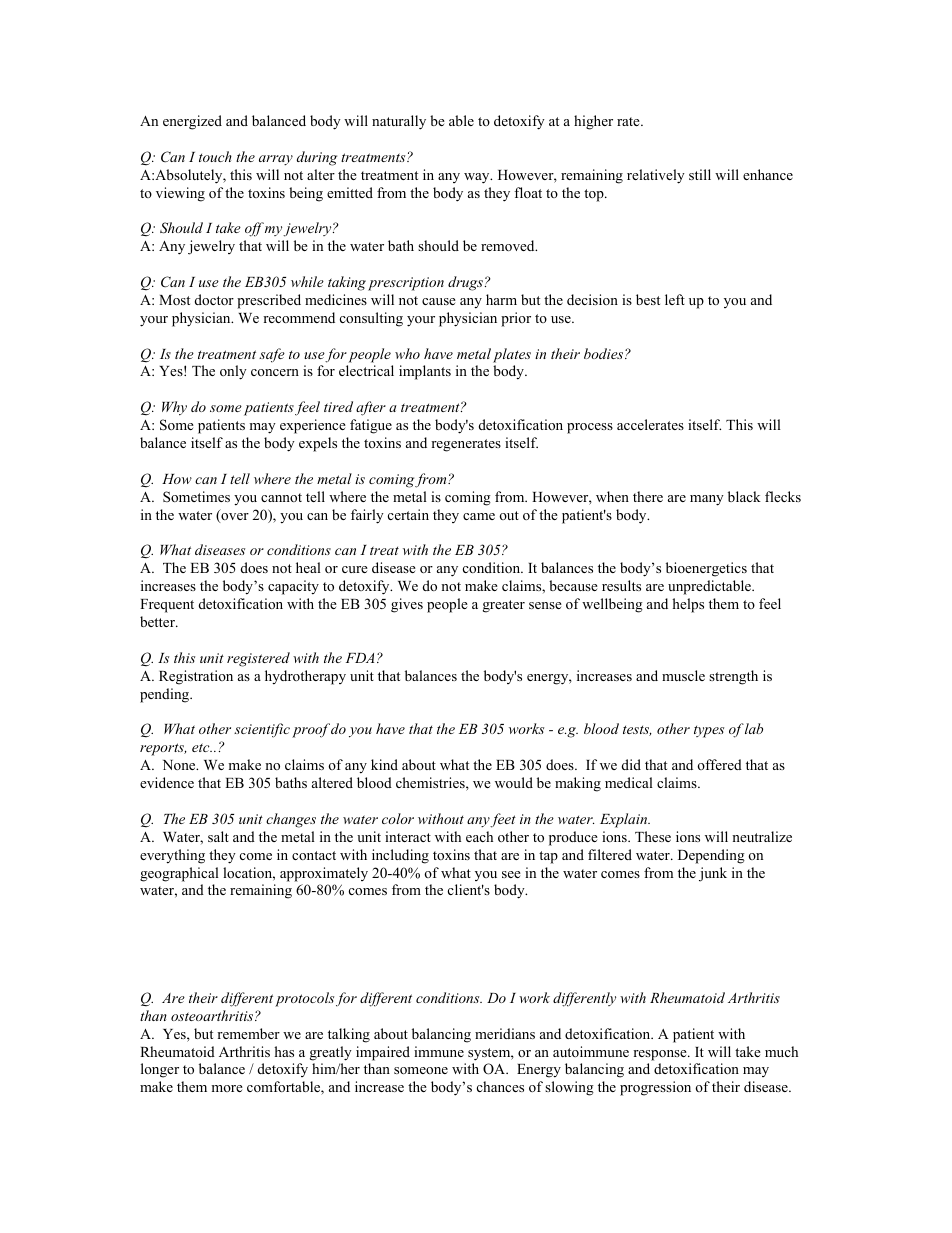 The image size is (952, 1233). What do you see at coordinates (479, 516) in the document?
I see `came` at bounding box center [479, 516].
